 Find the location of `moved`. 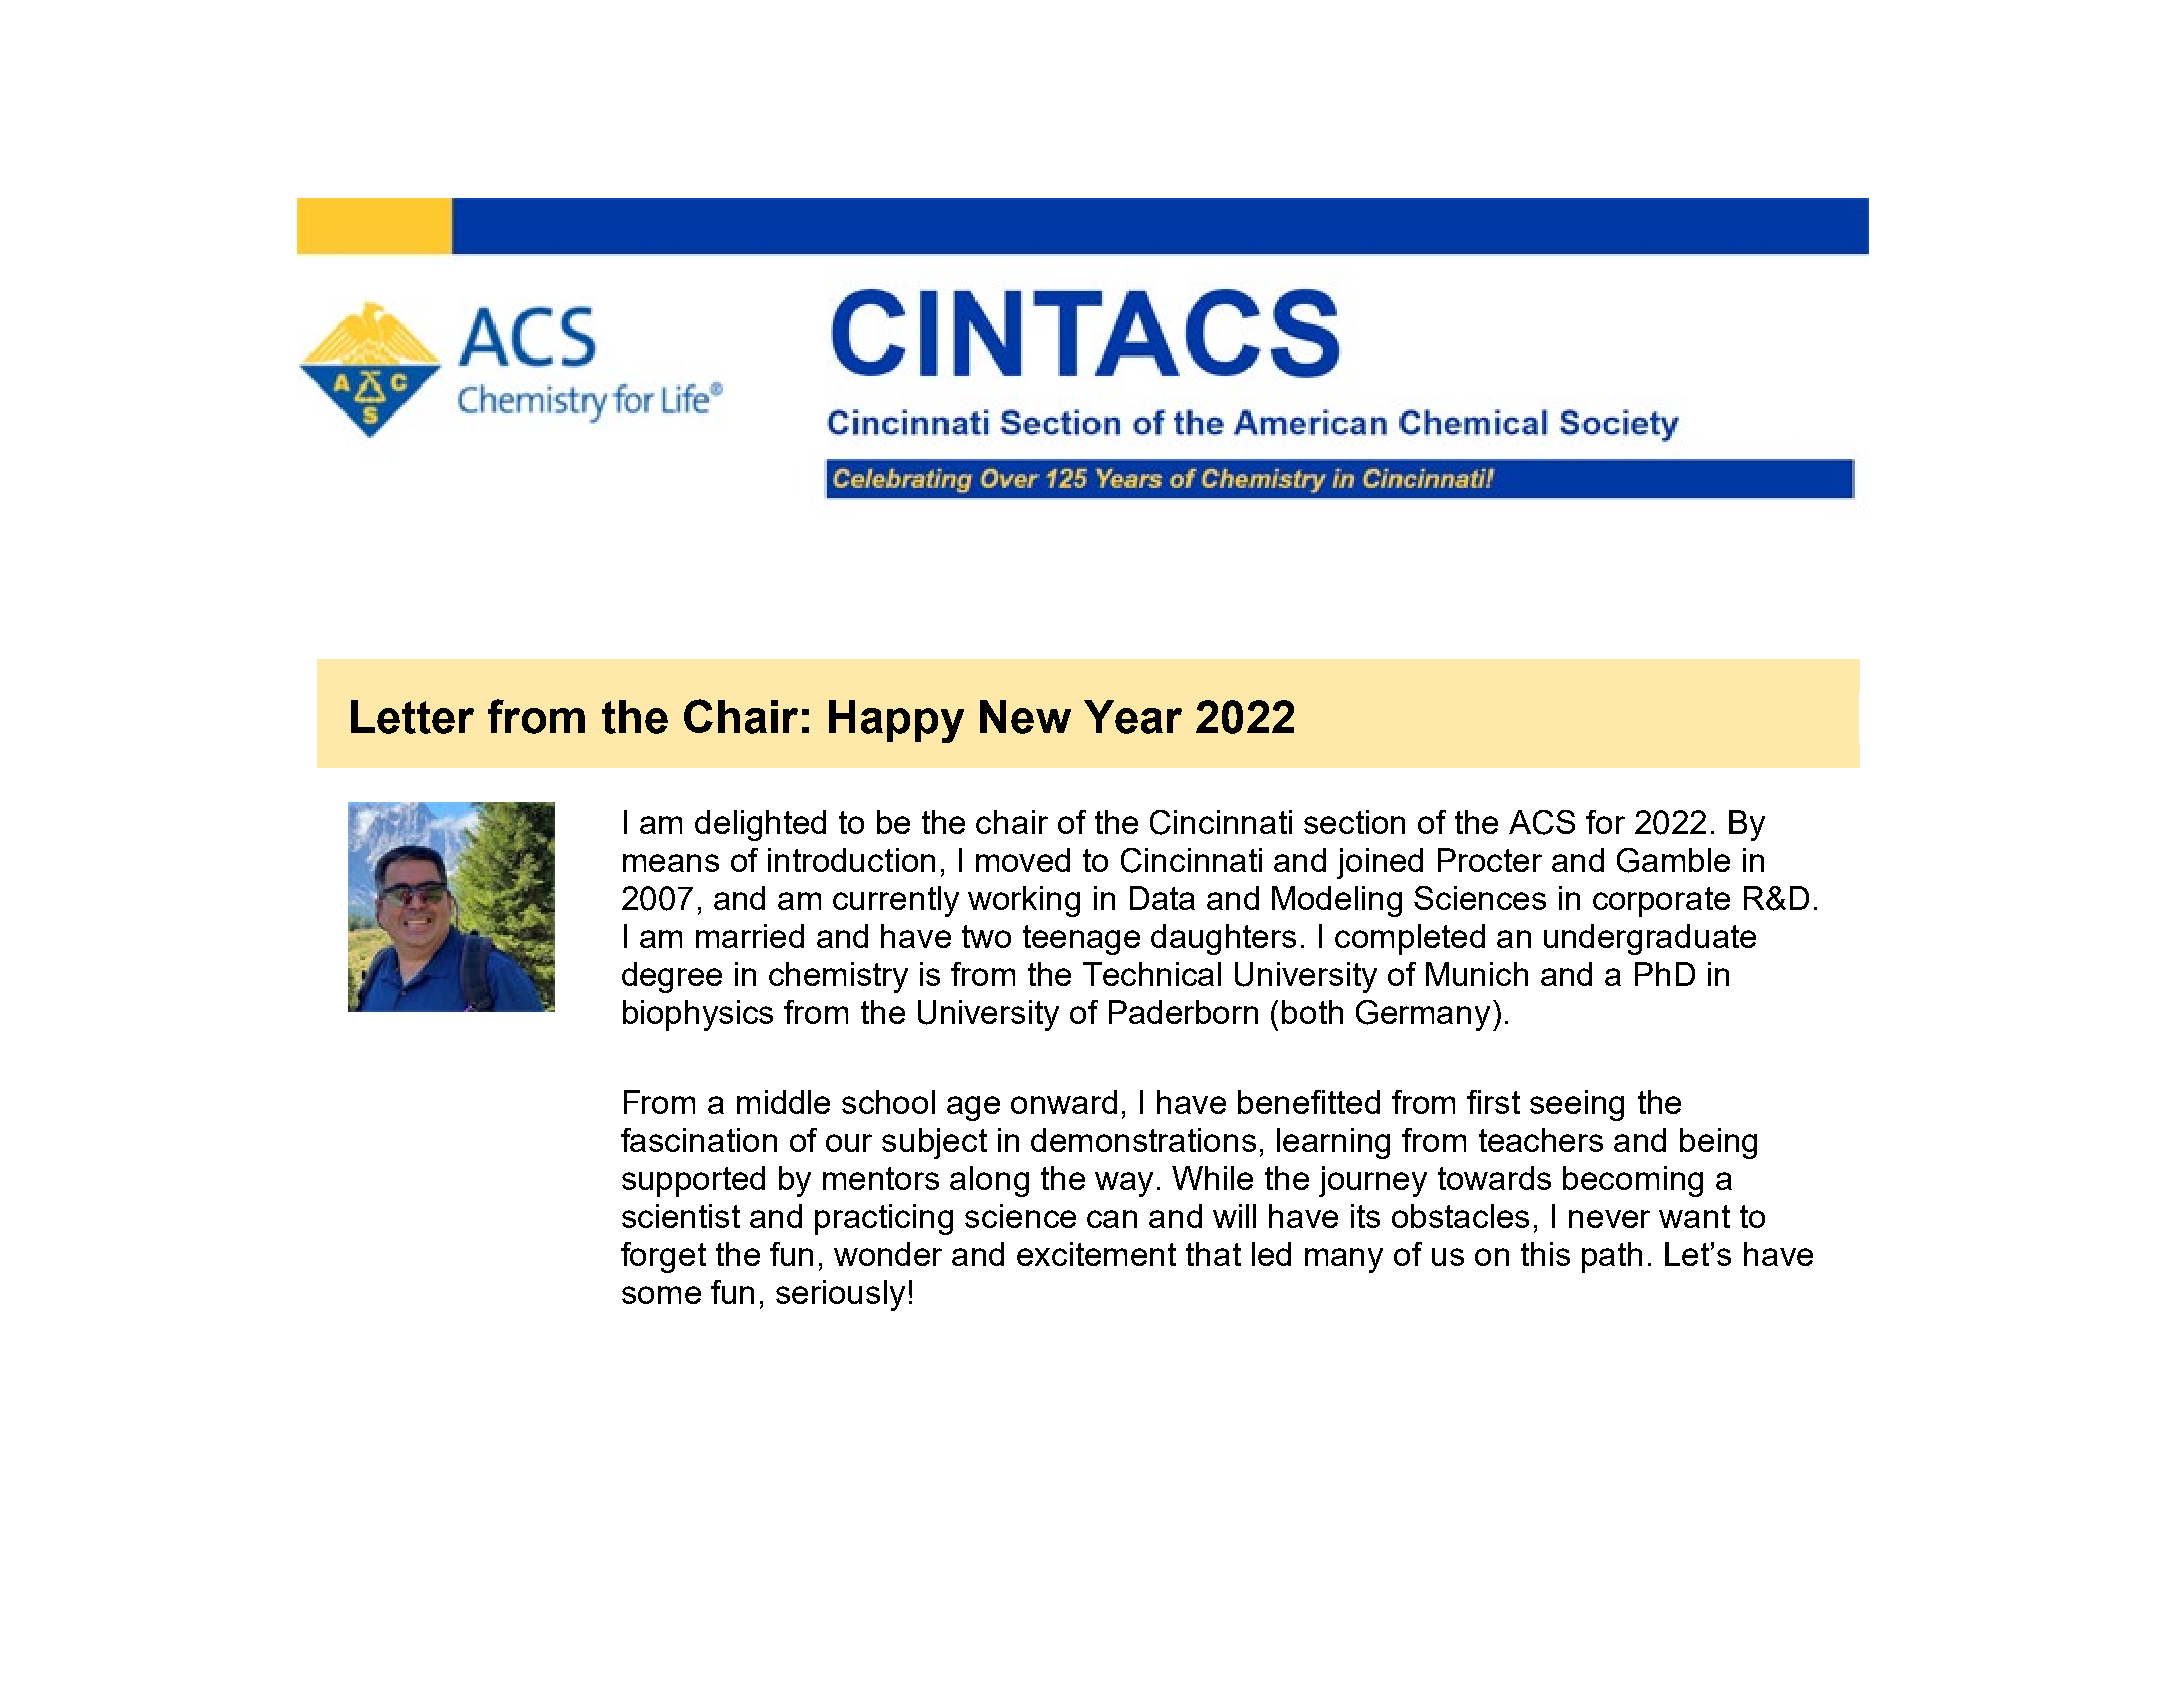

moved is located at coordinates (1023, 860).
